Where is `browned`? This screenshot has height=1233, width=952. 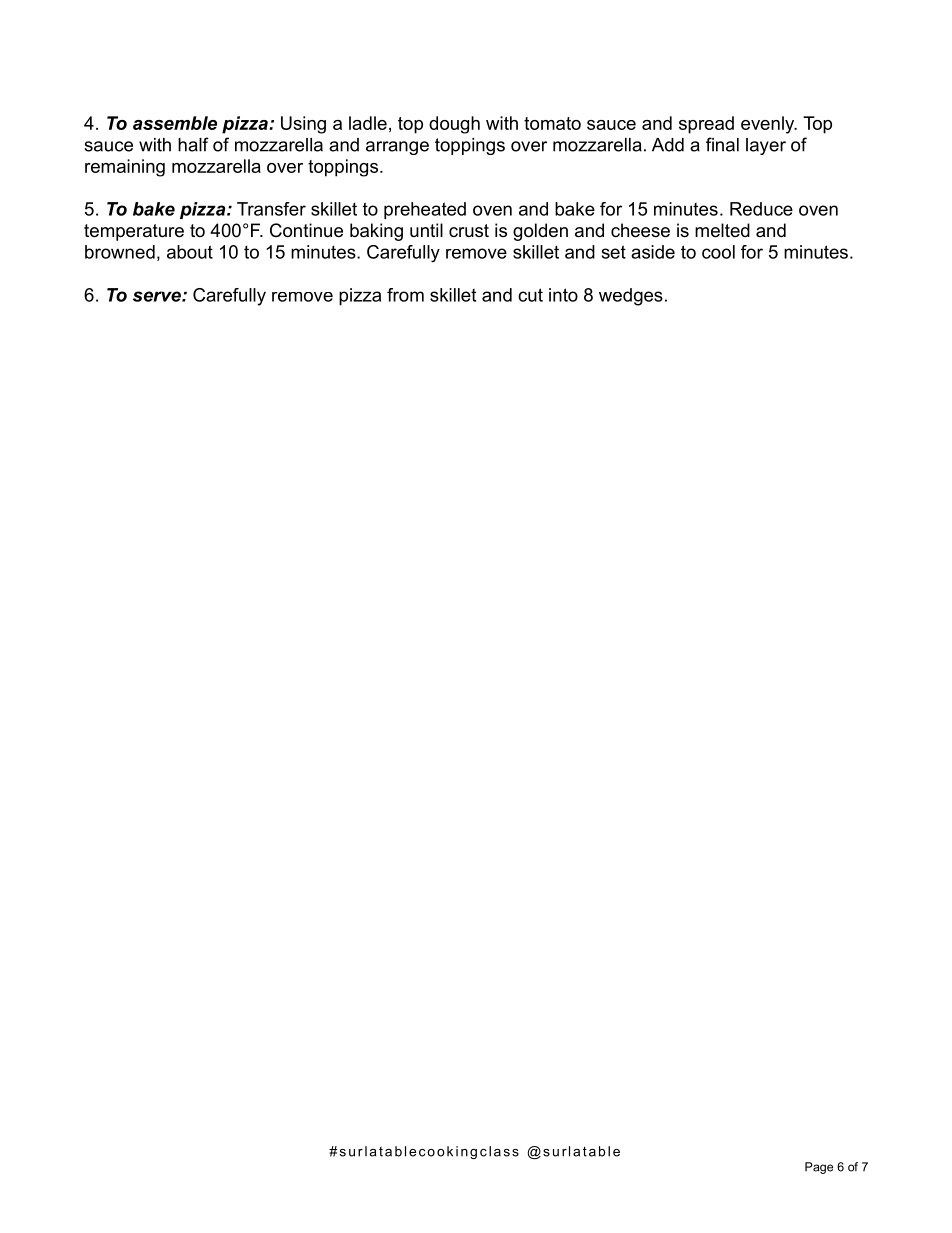
browned is located at coordinates (120, 252).
